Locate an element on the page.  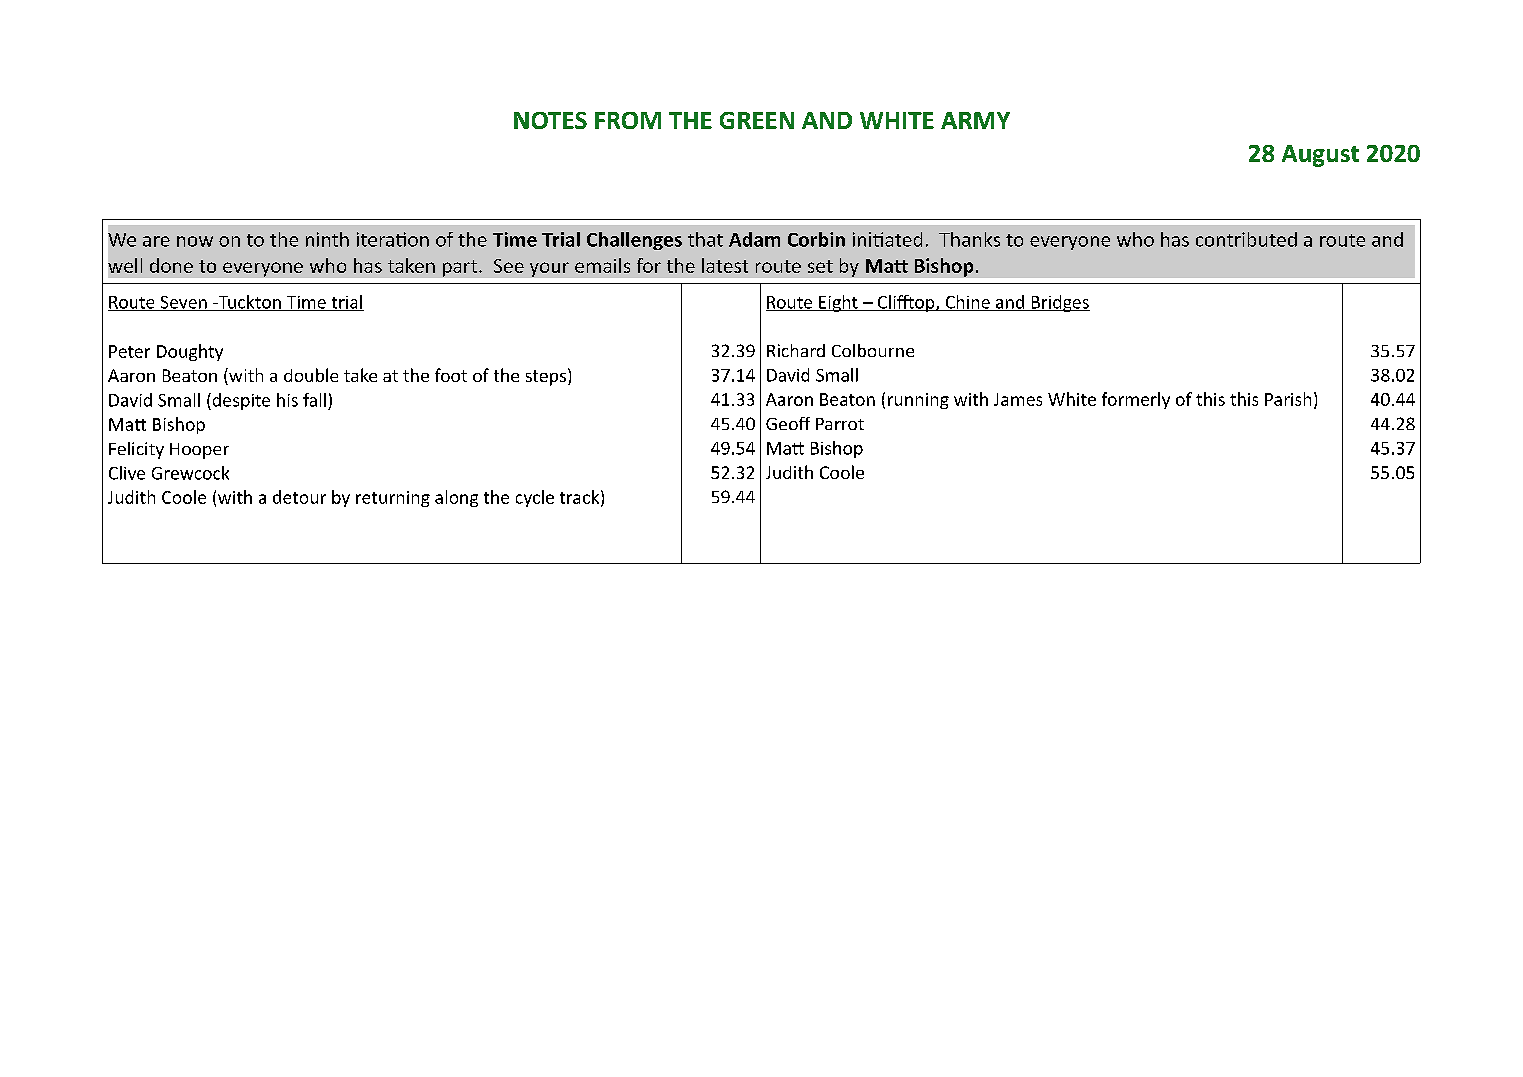
August is located at coordinates (1320, 156).
